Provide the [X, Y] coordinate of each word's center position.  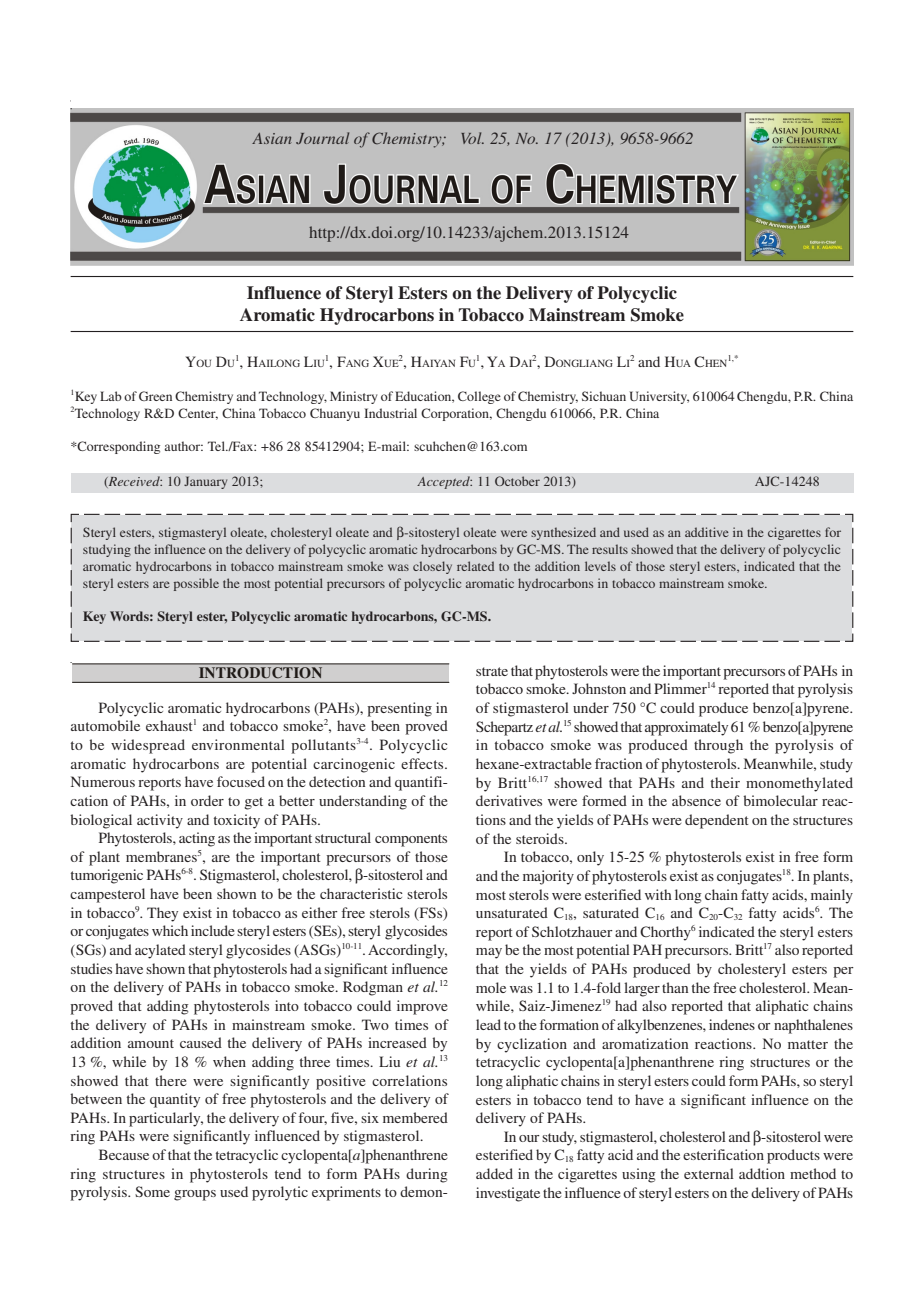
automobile [105, 725]
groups [195, 1195]
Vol [472, 138]
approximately [686, 728]
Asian [272, 138]
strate [492, 671]
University [659, 397]
